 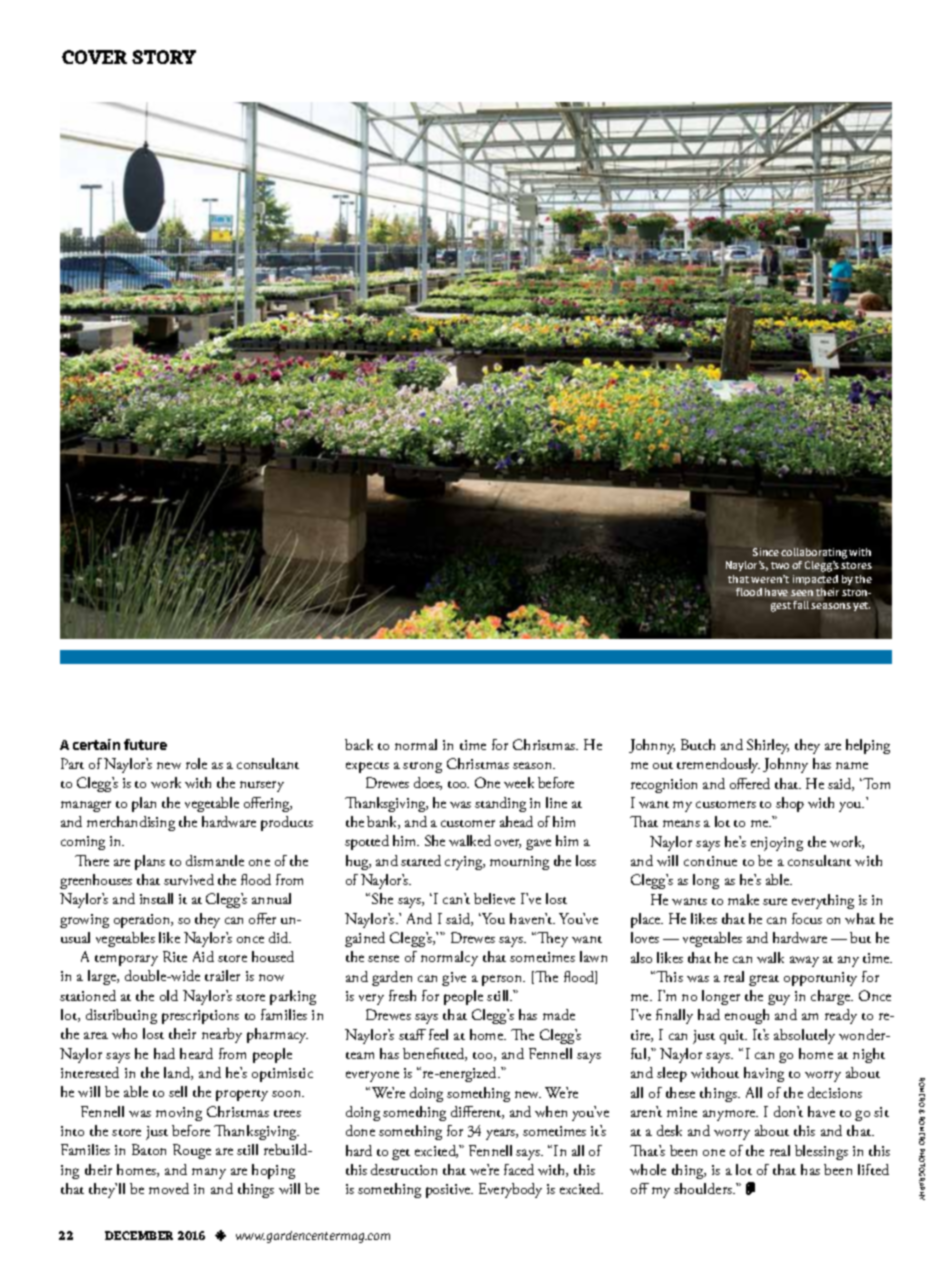 What do you see at coordinates (449, 1191) in the page?
I see `positive` at bounding box center [449, 1191].
